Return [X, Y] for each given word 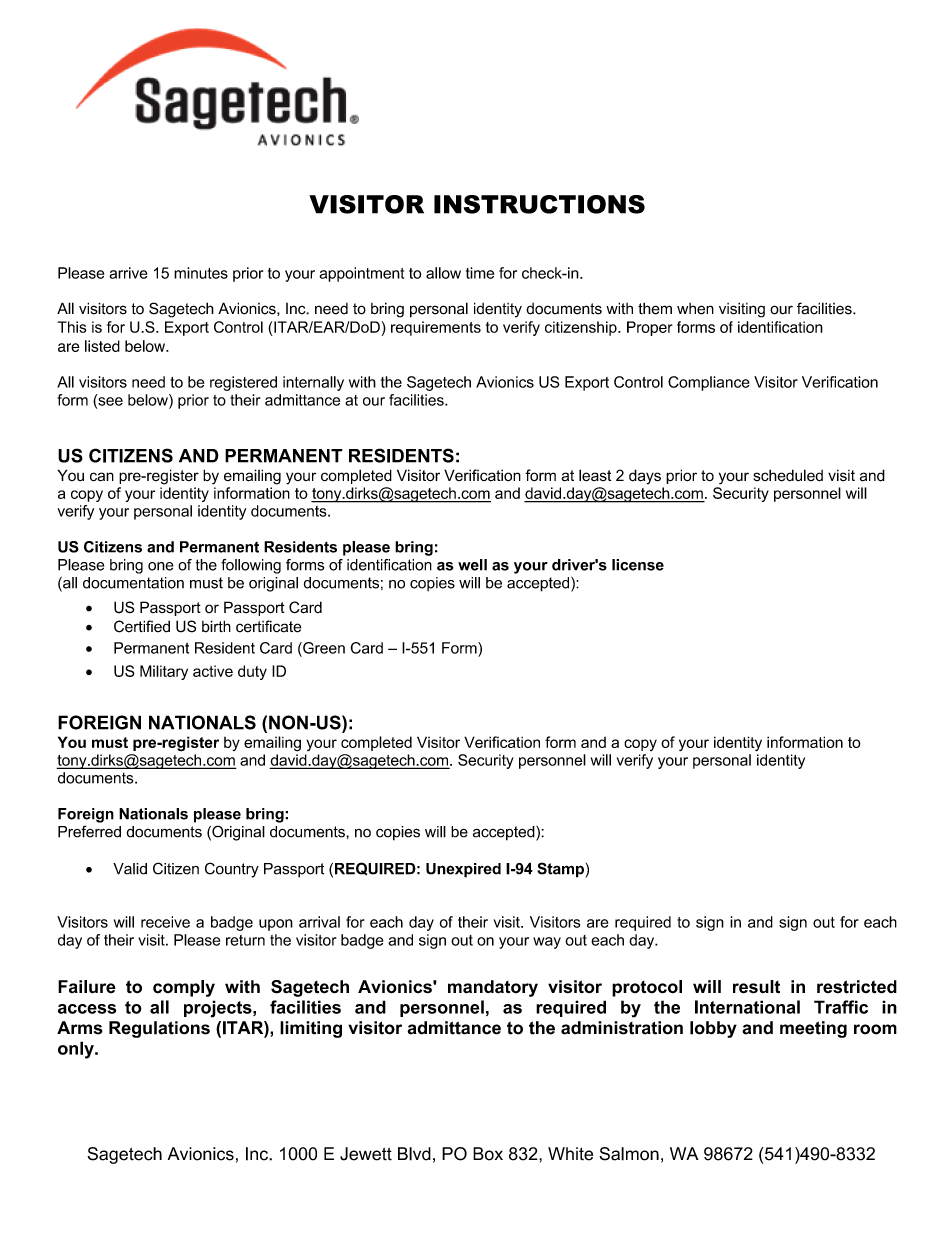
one [161, 566]
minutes [201, 273]
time [480, 273]
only [77, 1050]
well [472, 565]
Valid [130, 869]
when [695, 309]
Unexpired [463, 870]
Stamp [561, 870]
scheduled [788, 475]
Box [488, 1154]
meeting [813, 1029]
